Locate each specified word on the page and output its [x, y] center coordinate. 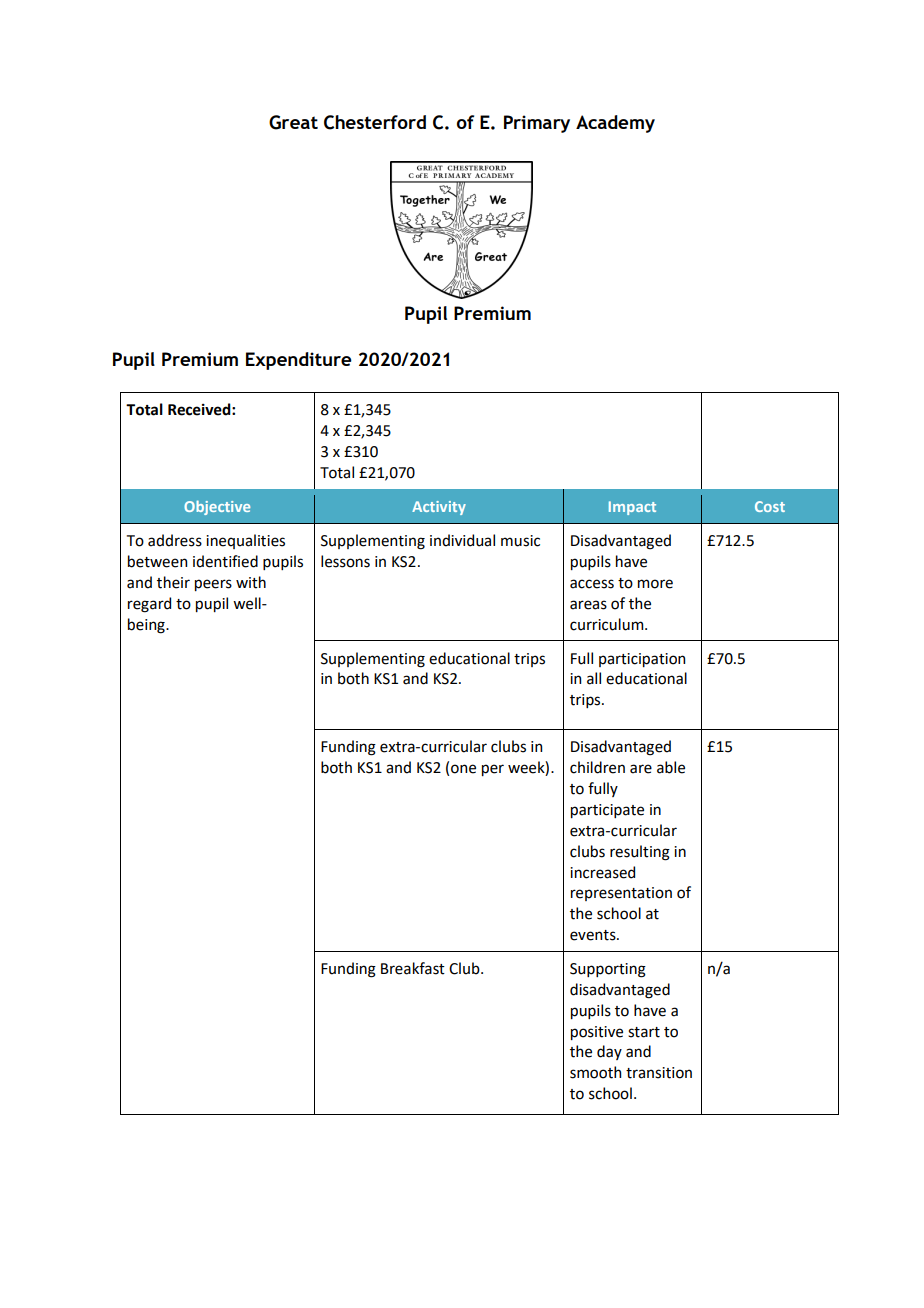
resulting [640, 853]
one [463, 769]
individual [462, 540]
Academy [615, 124]
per [493, 770]
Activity [439, 508]
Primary [537, 124]
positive [597, 1033]
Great [293, 122]
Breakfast [413, 968]
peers [213, 585]
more [655, 584]
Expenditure [299, 361]
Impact [632, 508]
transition [659, 1073]
